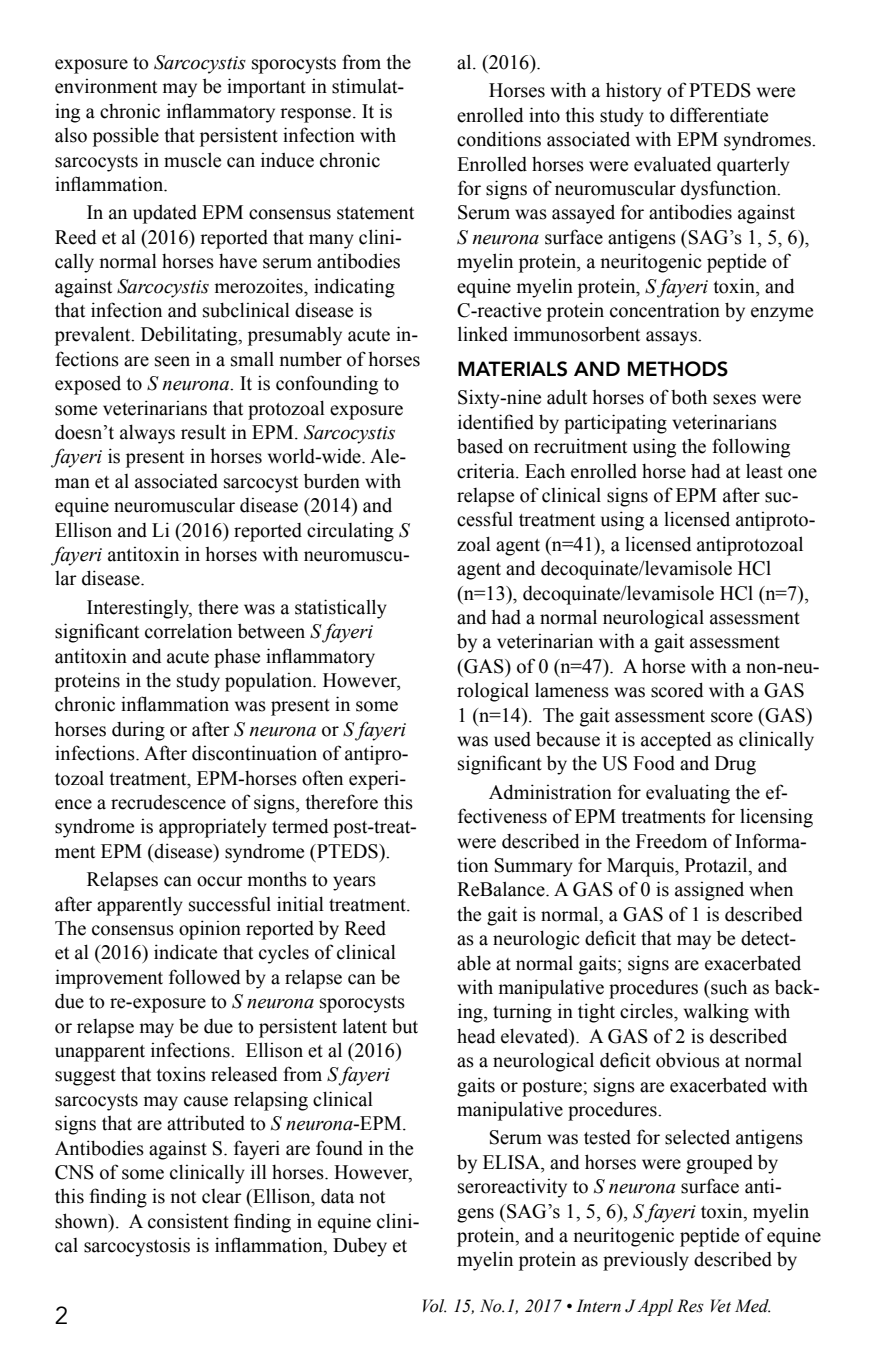  What do you see at coordinates (764, 471) in the screenshot?
I see `least` at bounding box center [764, 471].
